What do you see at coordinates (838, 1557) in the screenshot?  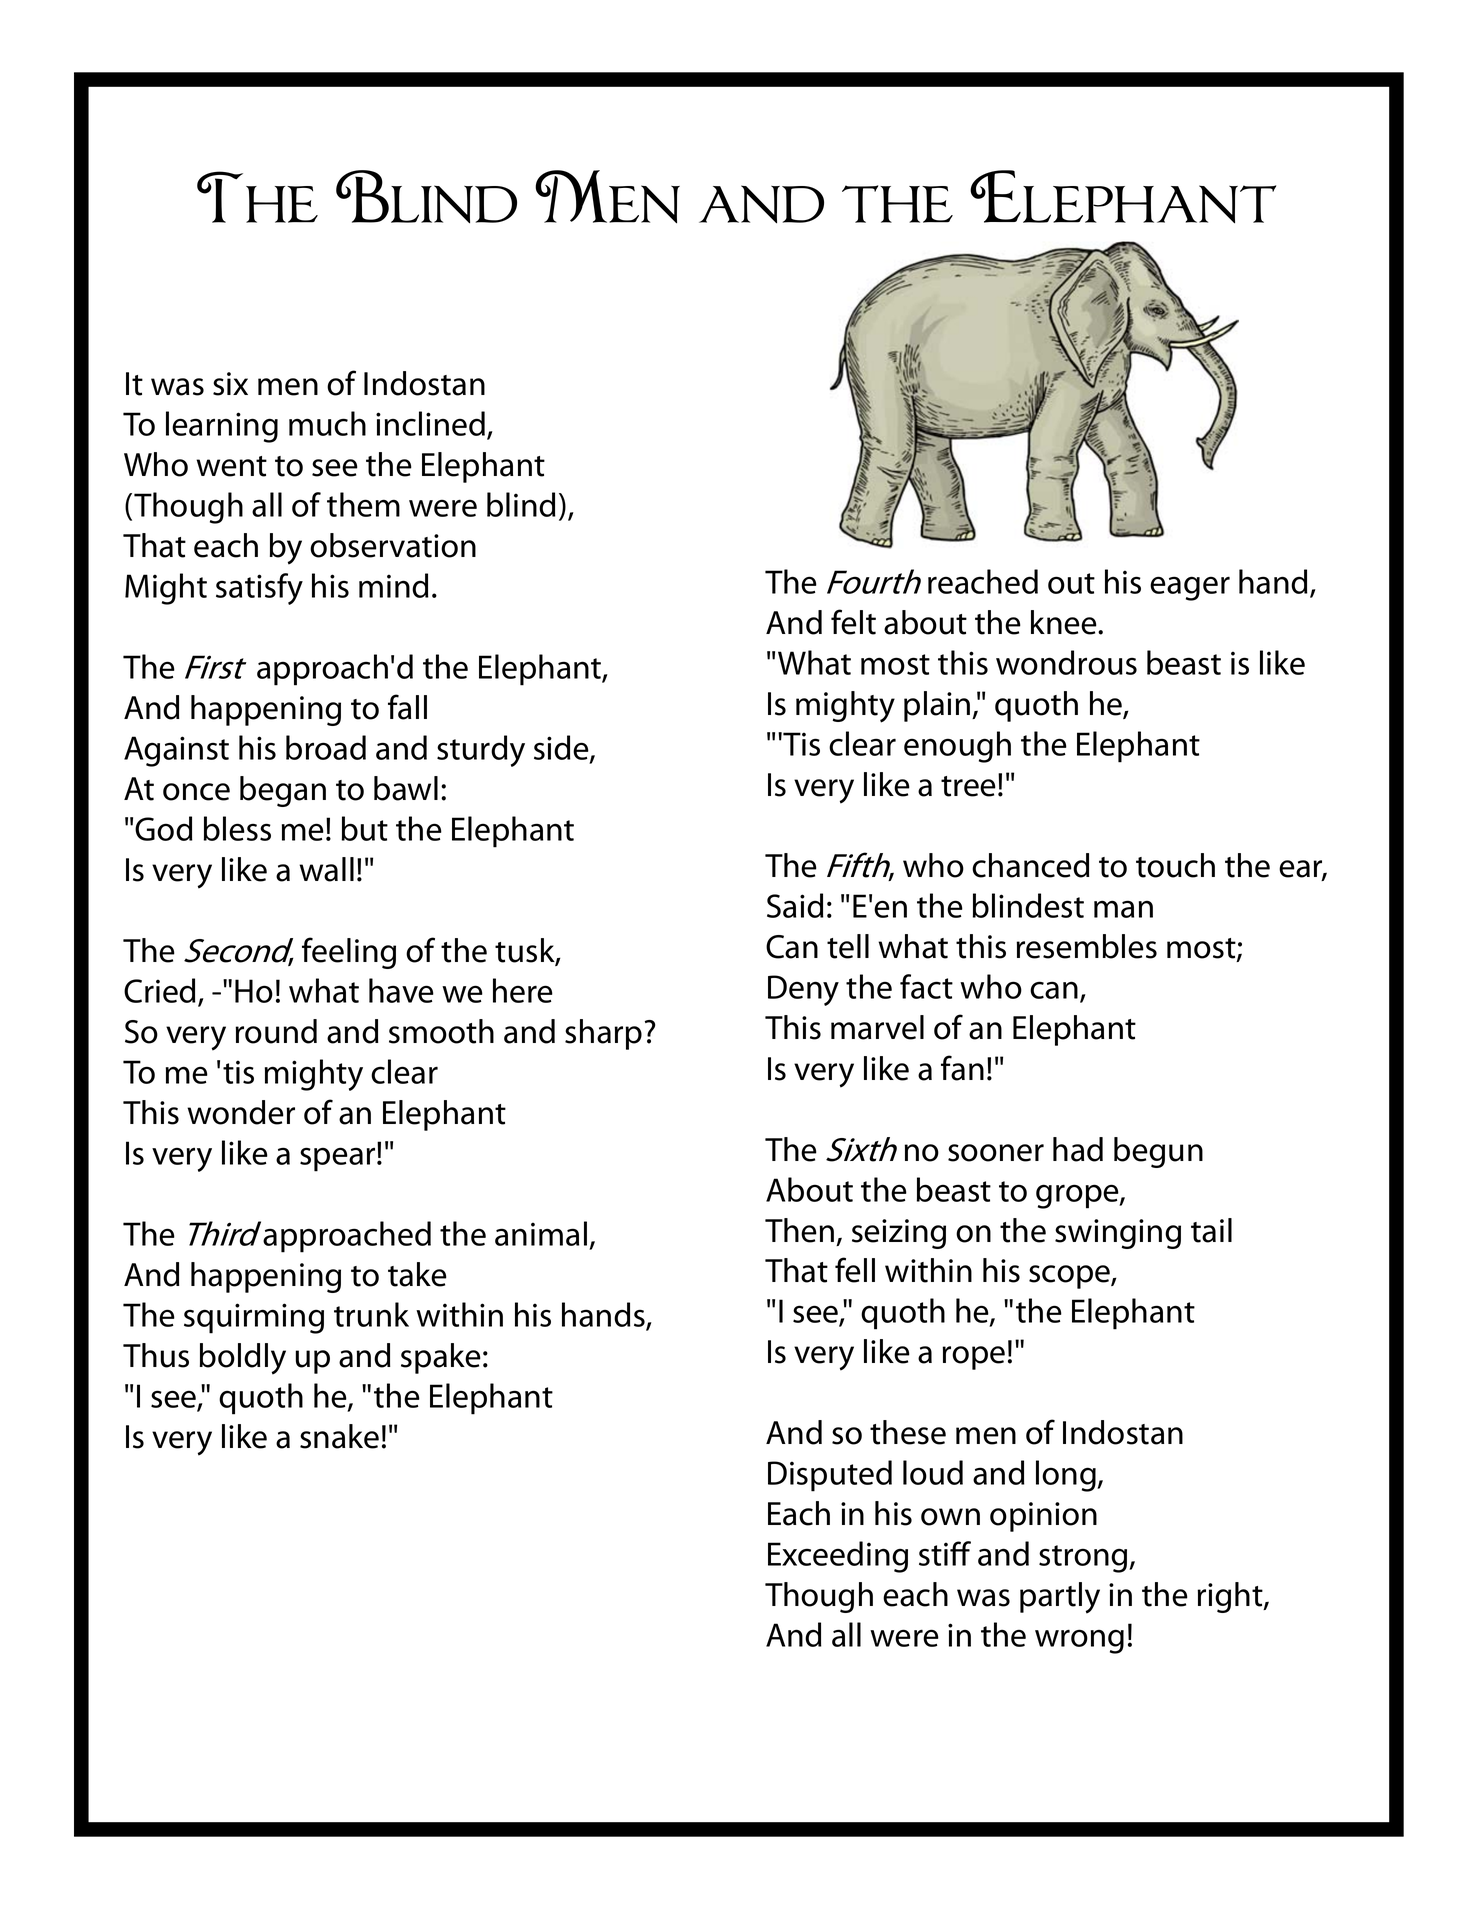 I see `Exceeding` at bounding box center [838, 1557].
